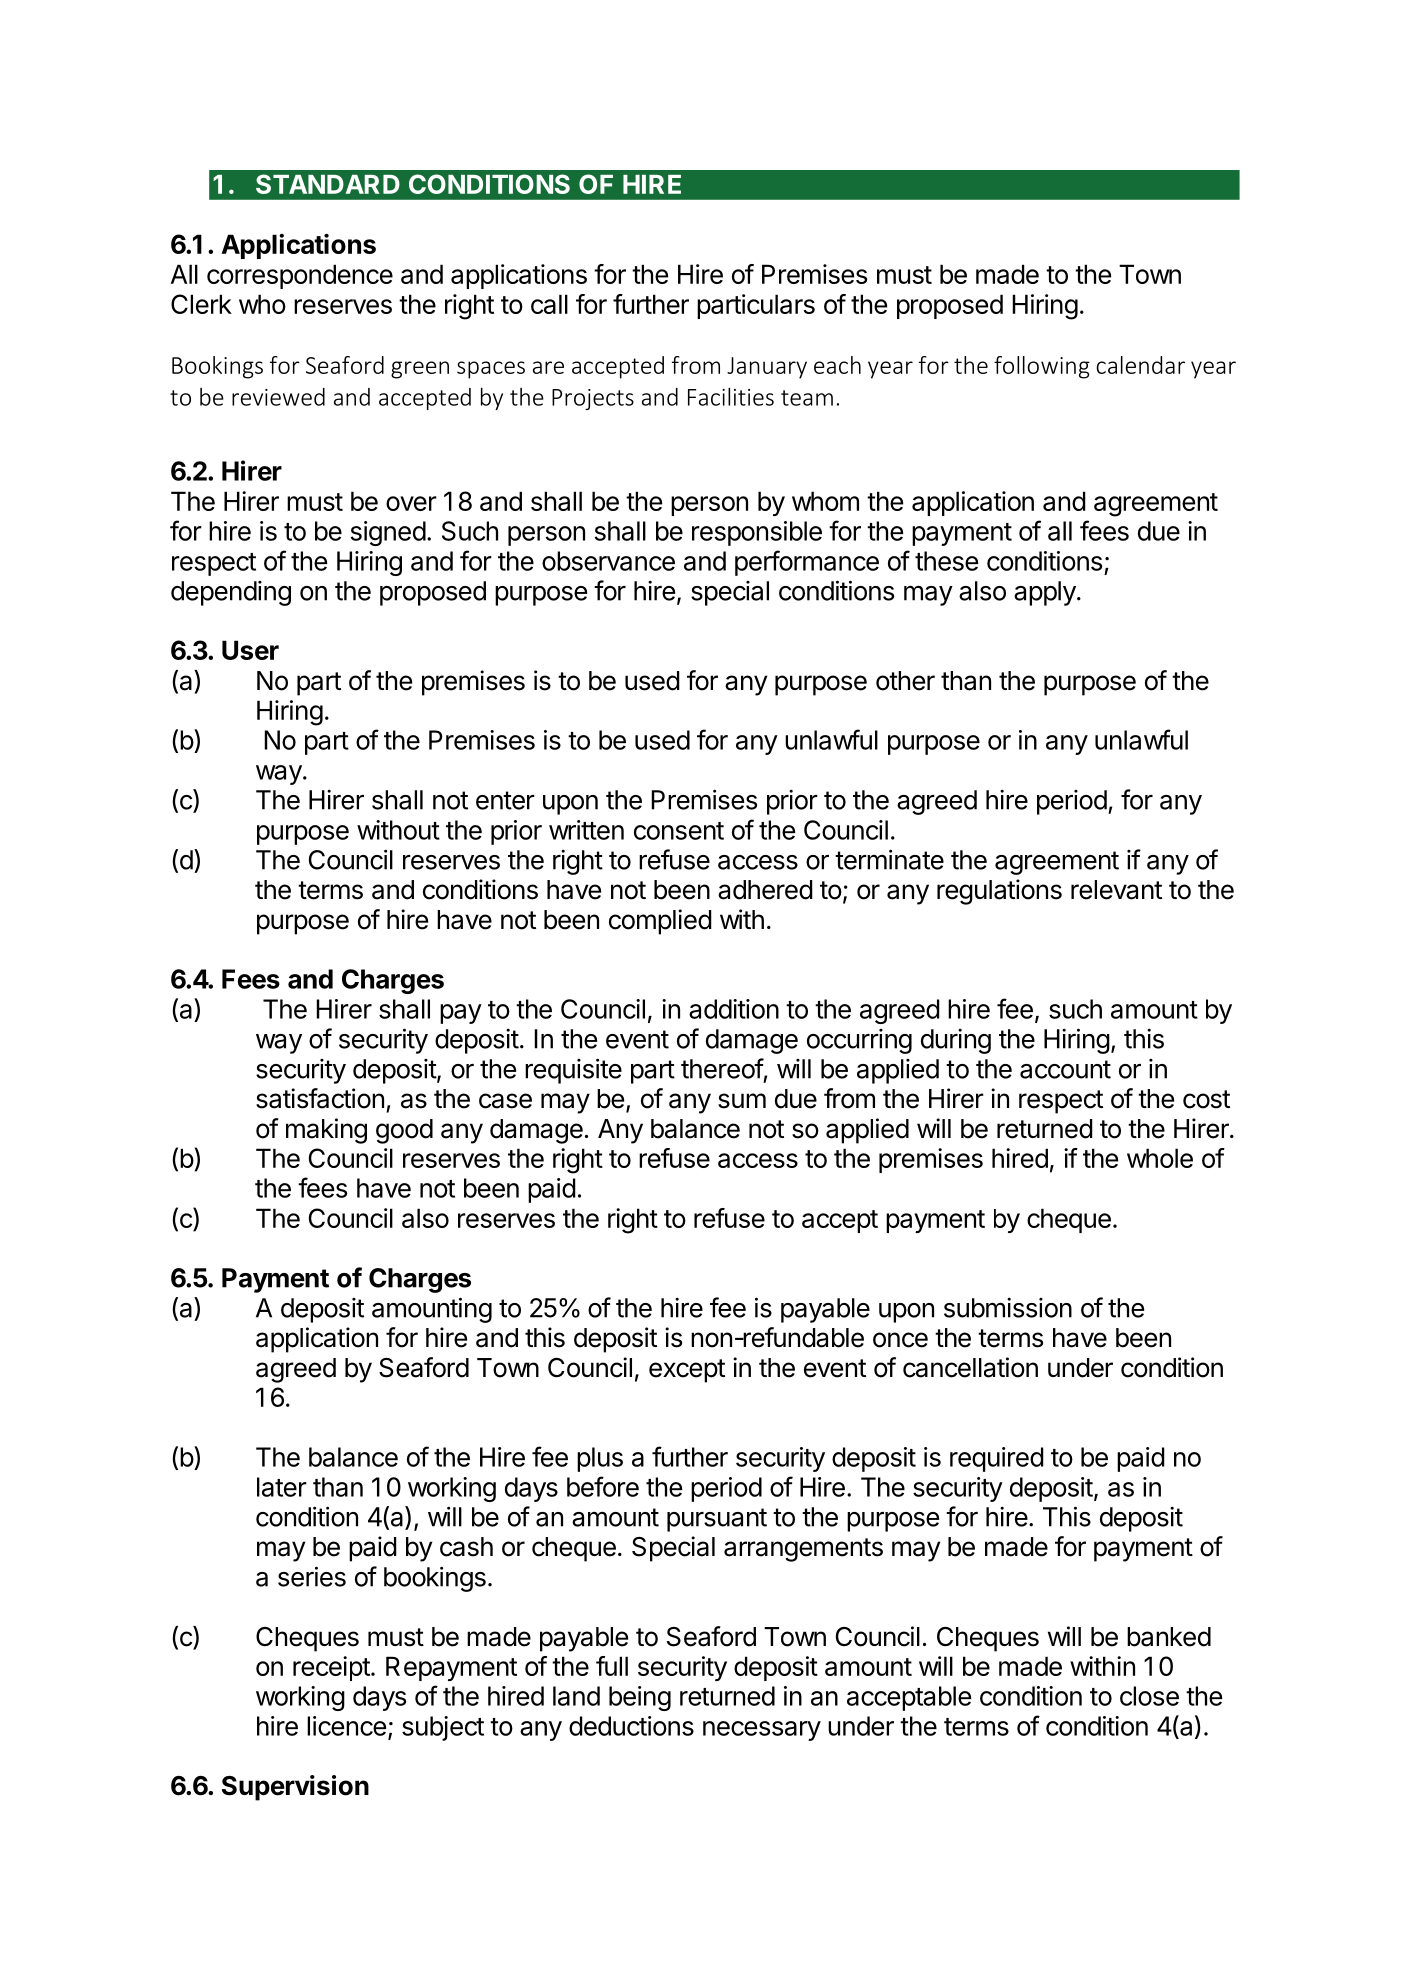 This screenshot has width=1406, height=1988. I want to click on User, so click(250, 650).
